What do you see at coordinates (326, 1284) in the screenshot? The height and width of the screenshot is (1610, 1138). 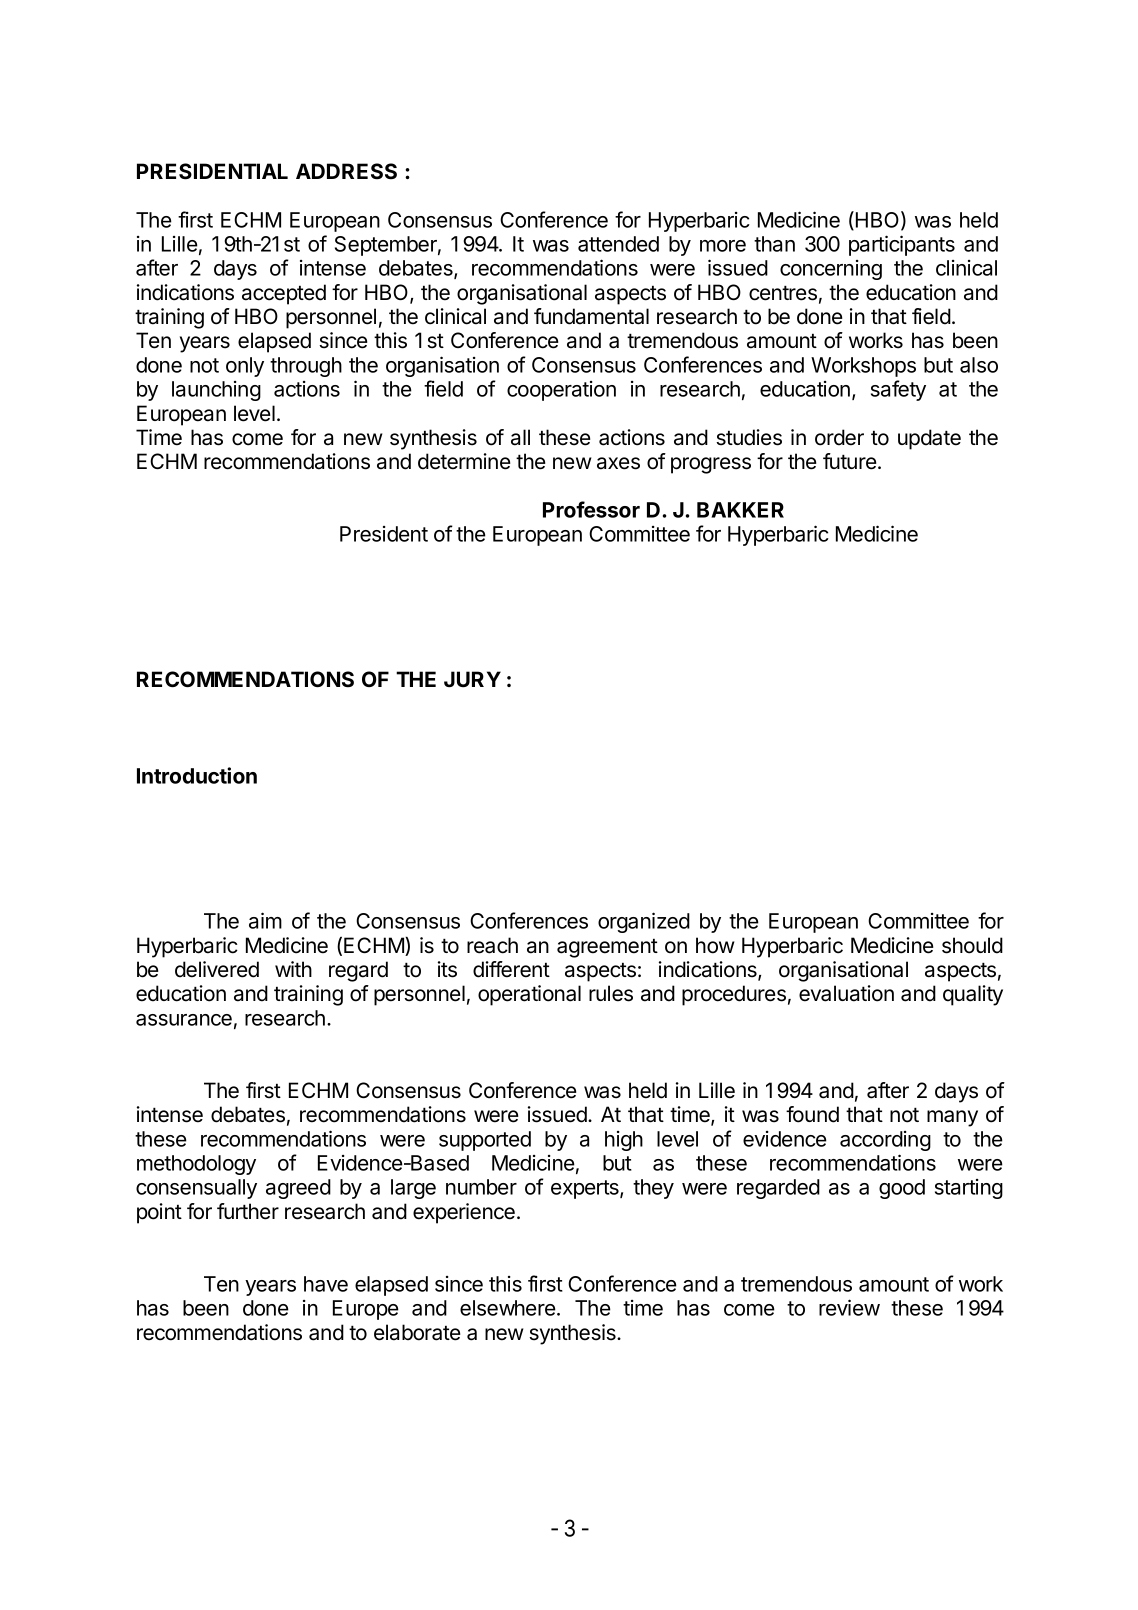 I see `have` at bounding box center [326, 1284].
